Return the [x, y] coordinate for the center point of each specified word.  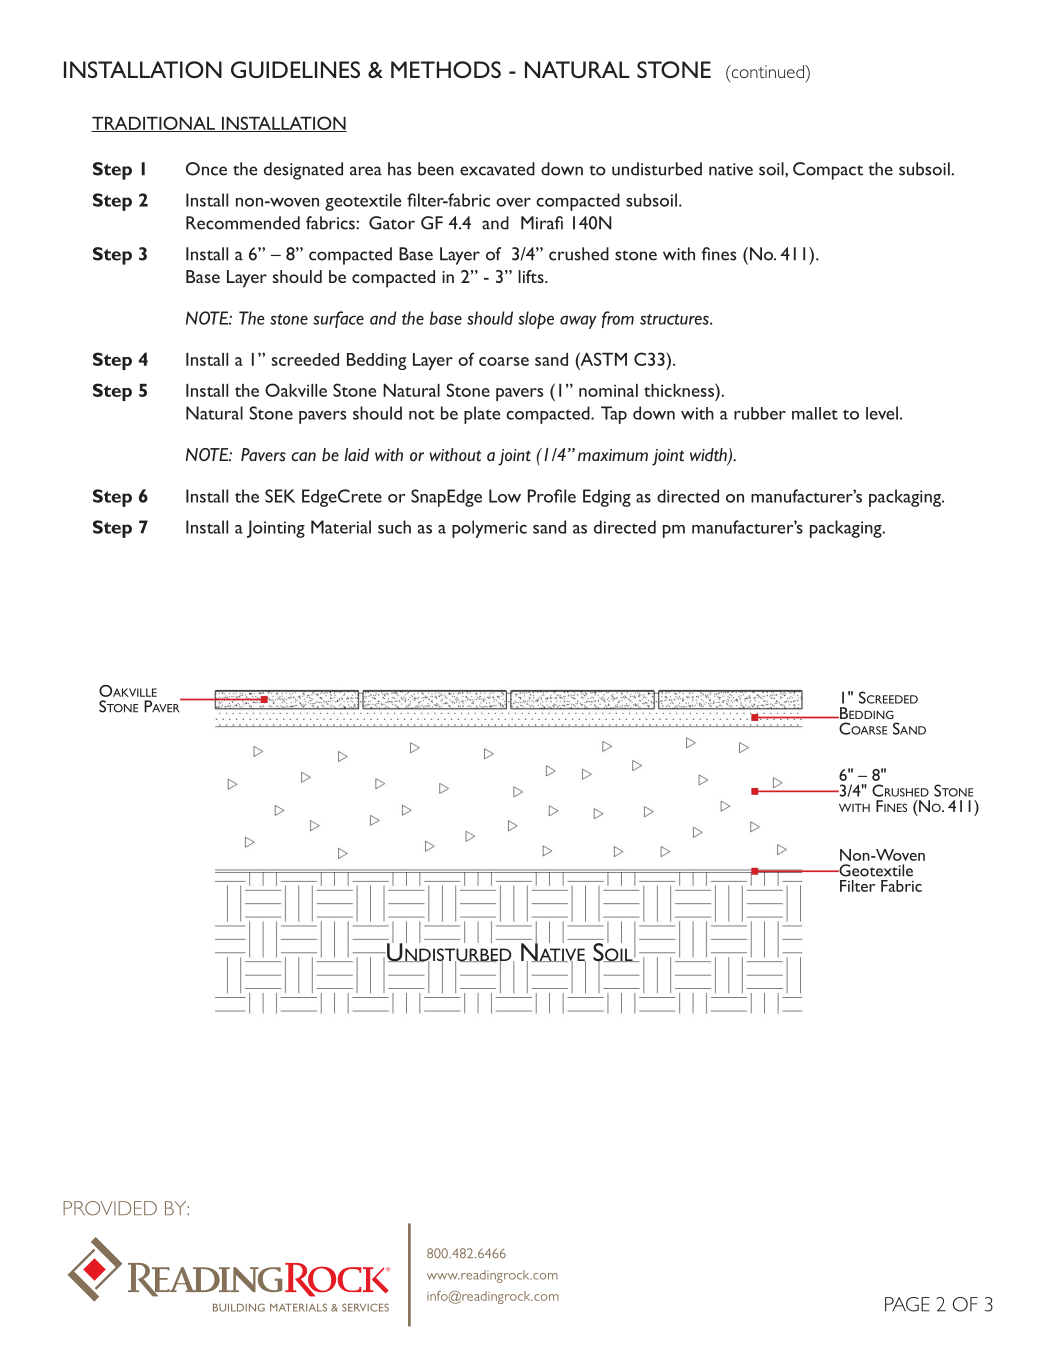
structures [675, 319]
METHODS [446, 69]
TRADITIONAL [154, 124]
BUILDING [239, 1307]
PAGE [907, 1304]
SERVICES [365, 1307]
